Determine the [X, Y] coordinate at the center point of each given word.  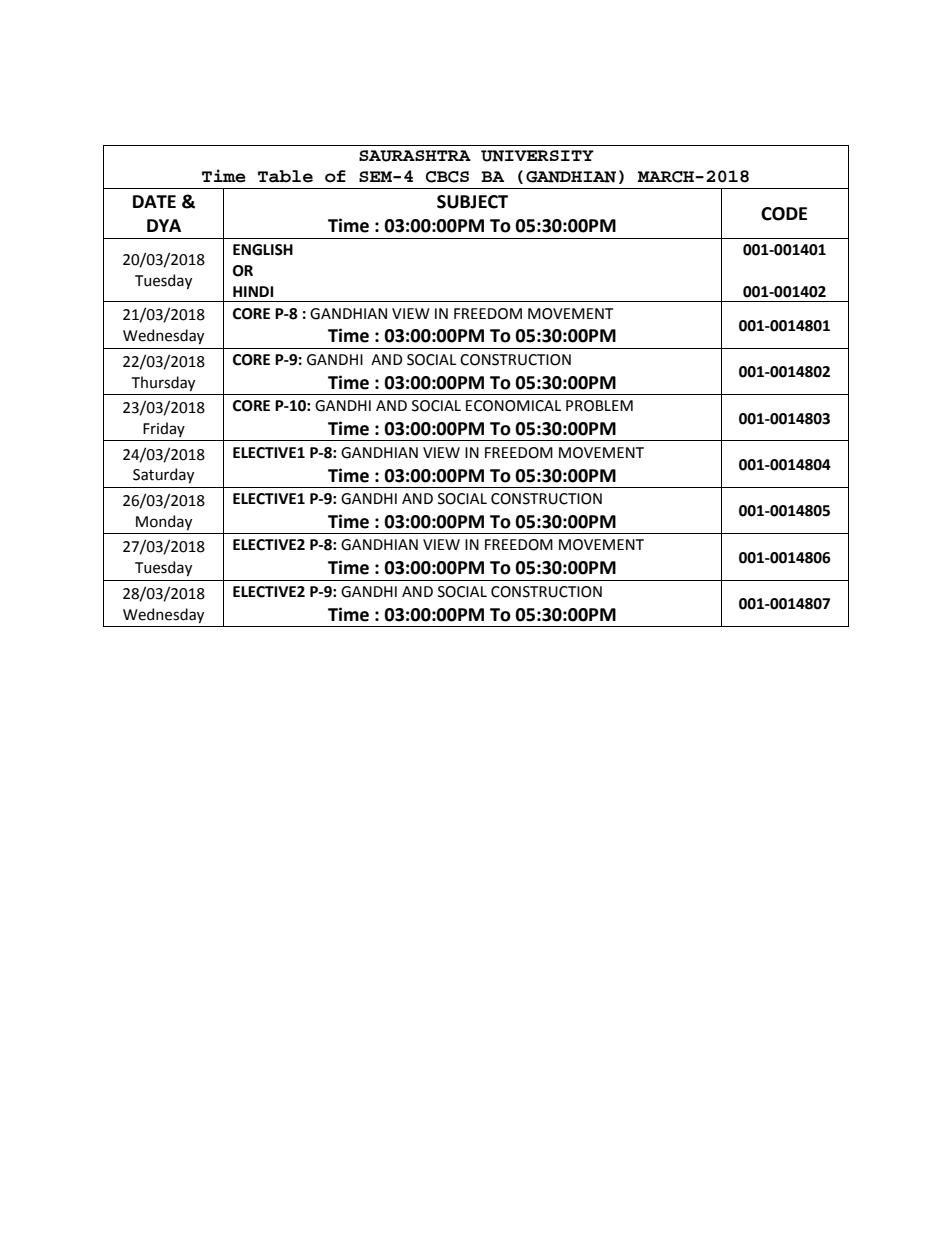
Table [285, 176]
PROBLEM [599, 406]
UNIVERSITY [537, 156]
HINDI [253, 291]
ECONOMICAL [513, 406]
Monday [164, 522]
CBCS [447, 177]
